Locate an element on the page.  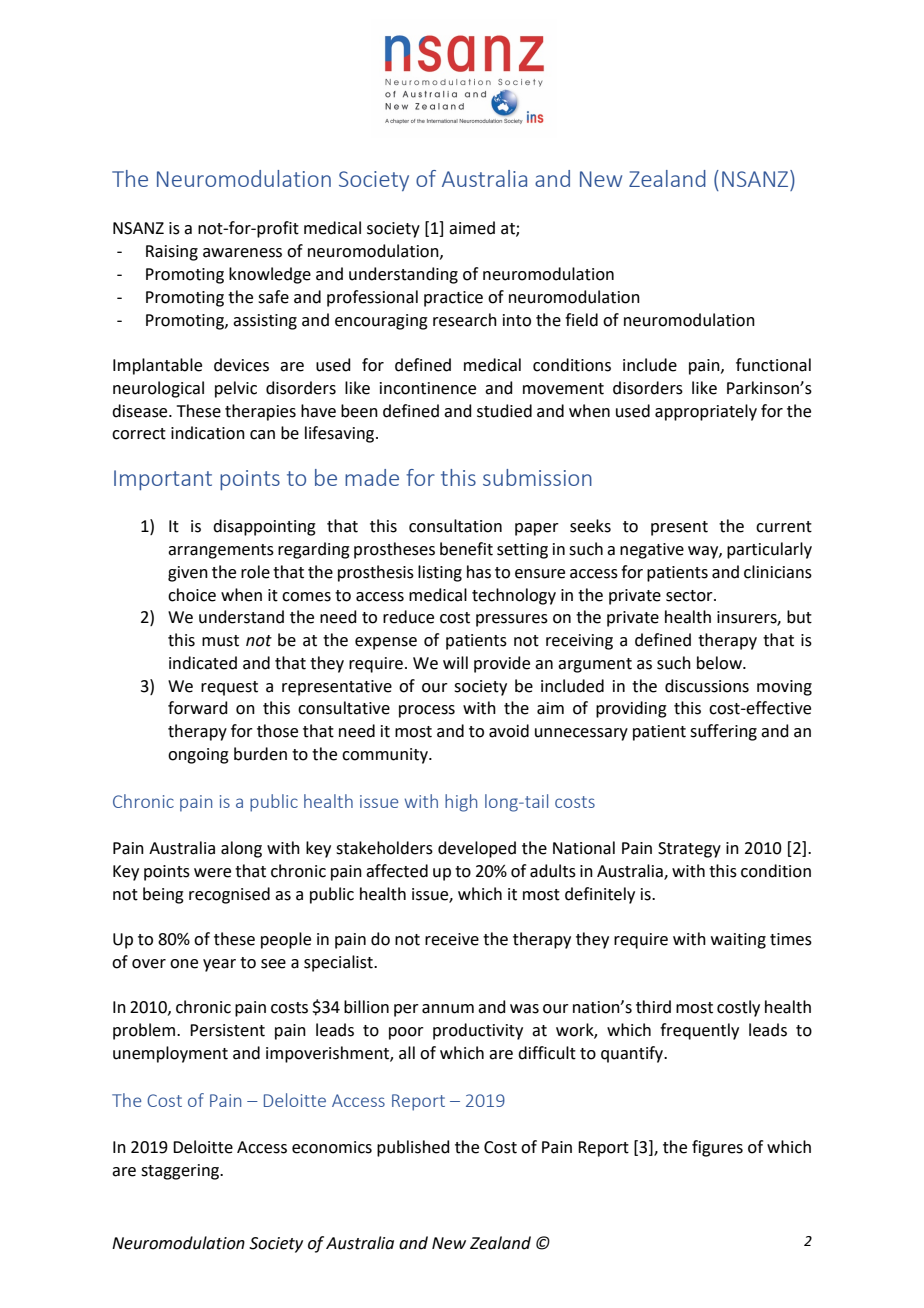
arrangements is located at coordinates (221, 551).
